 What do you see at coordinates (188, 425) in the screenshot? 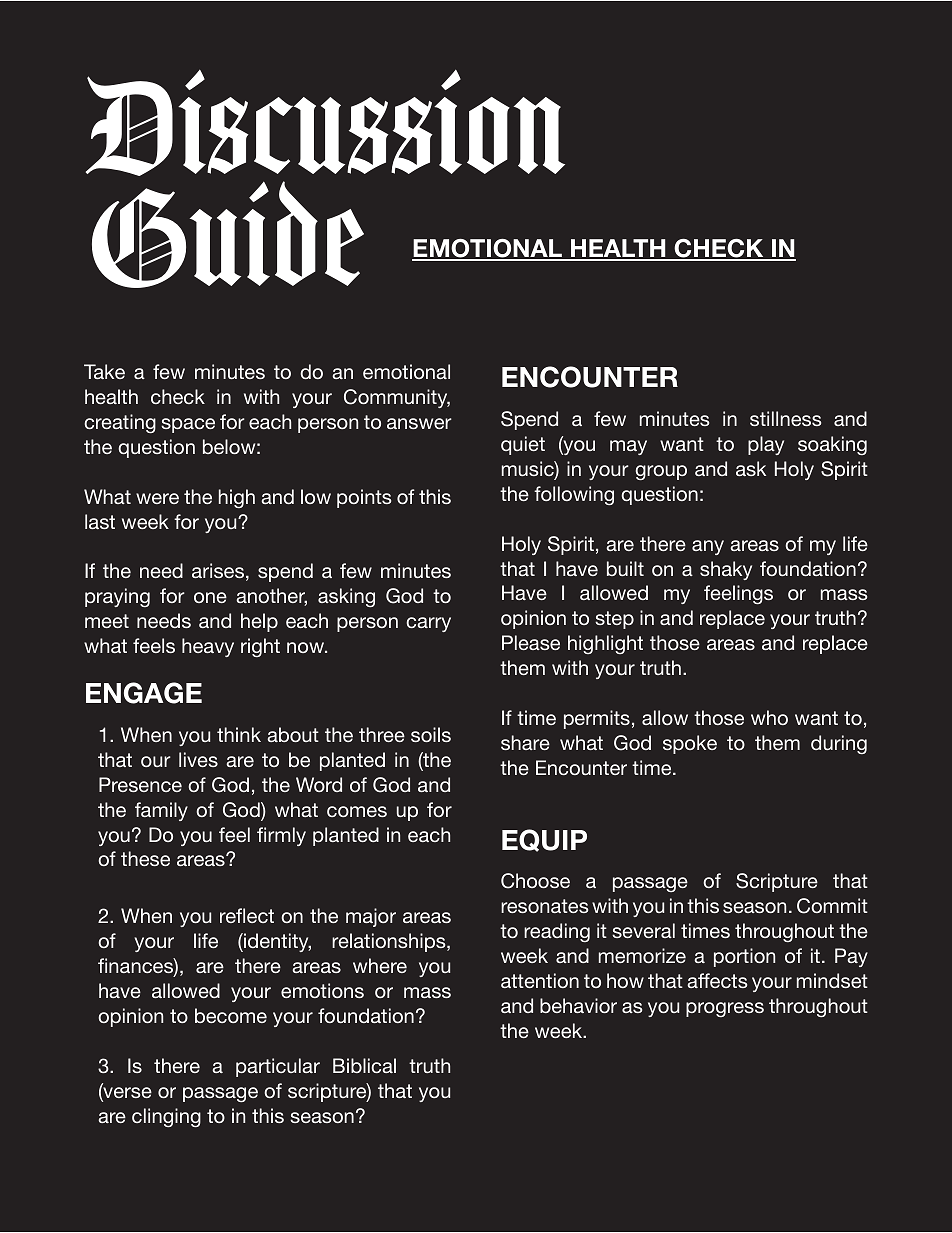
I see `space` at bounding box center [188, 425].
